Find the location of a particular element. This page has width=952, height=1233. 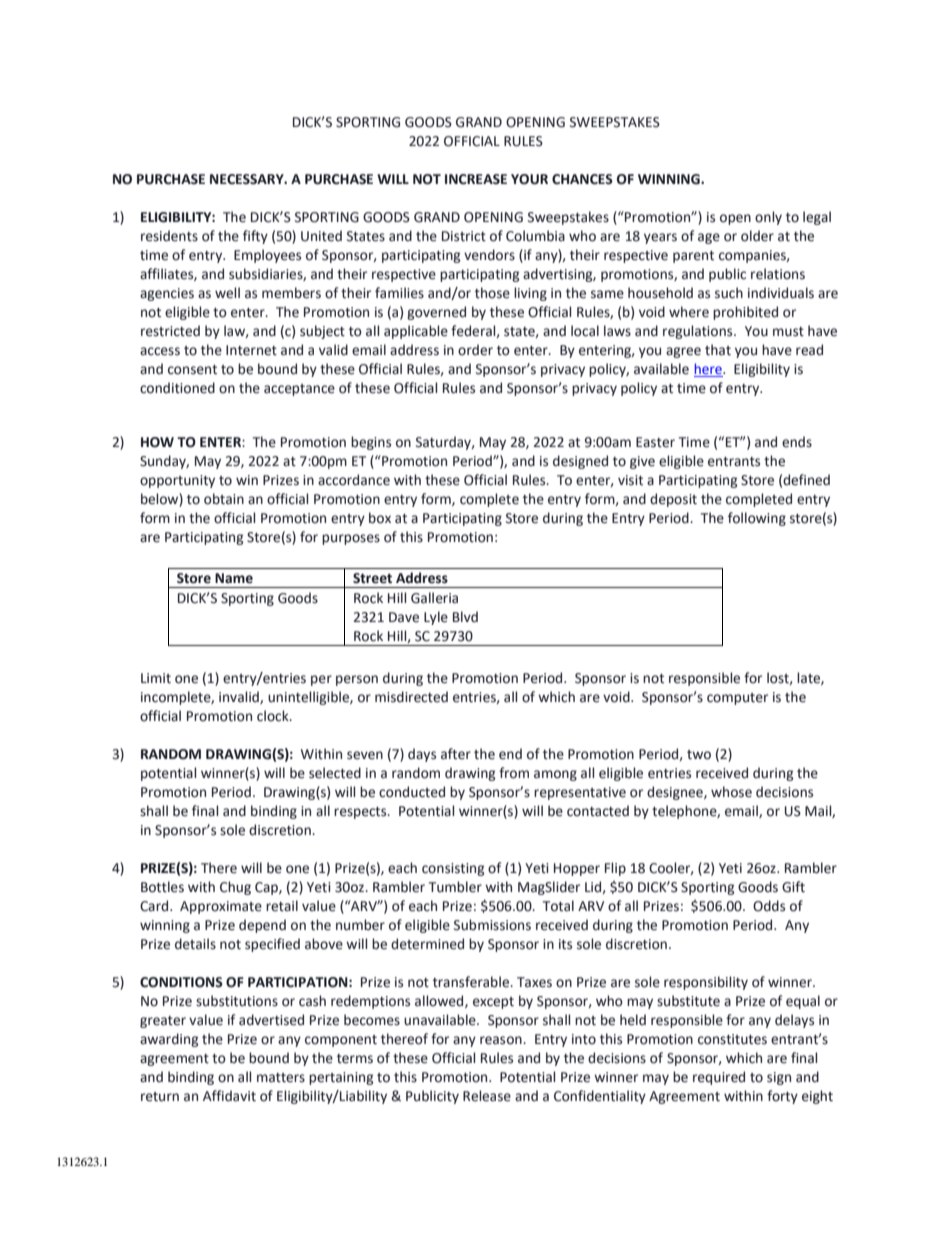

only is located at coordinates (768, 218).
